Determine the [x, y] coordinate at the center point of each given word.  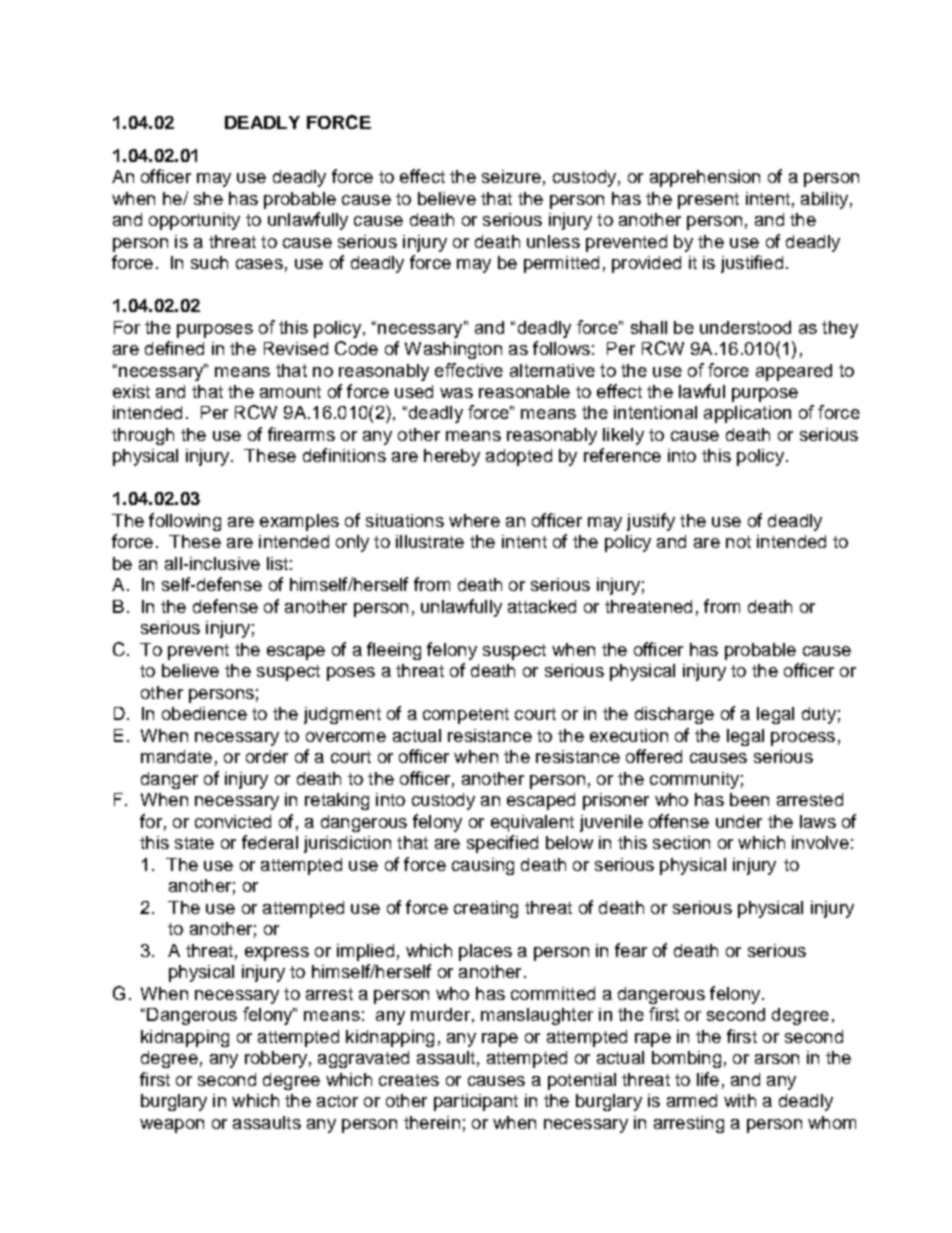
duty [819, 715]
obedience [204, 713]
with [740, 1100]
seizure [511, 176]
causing [483, 866]
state [194, 843]
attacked [542, 606]
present [708, 201]
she [208, 198]
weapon [172, 1126]
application [747, 414]
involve [820, 842]
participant [476, 1102]
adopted [519, 457]
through [143, 436]
